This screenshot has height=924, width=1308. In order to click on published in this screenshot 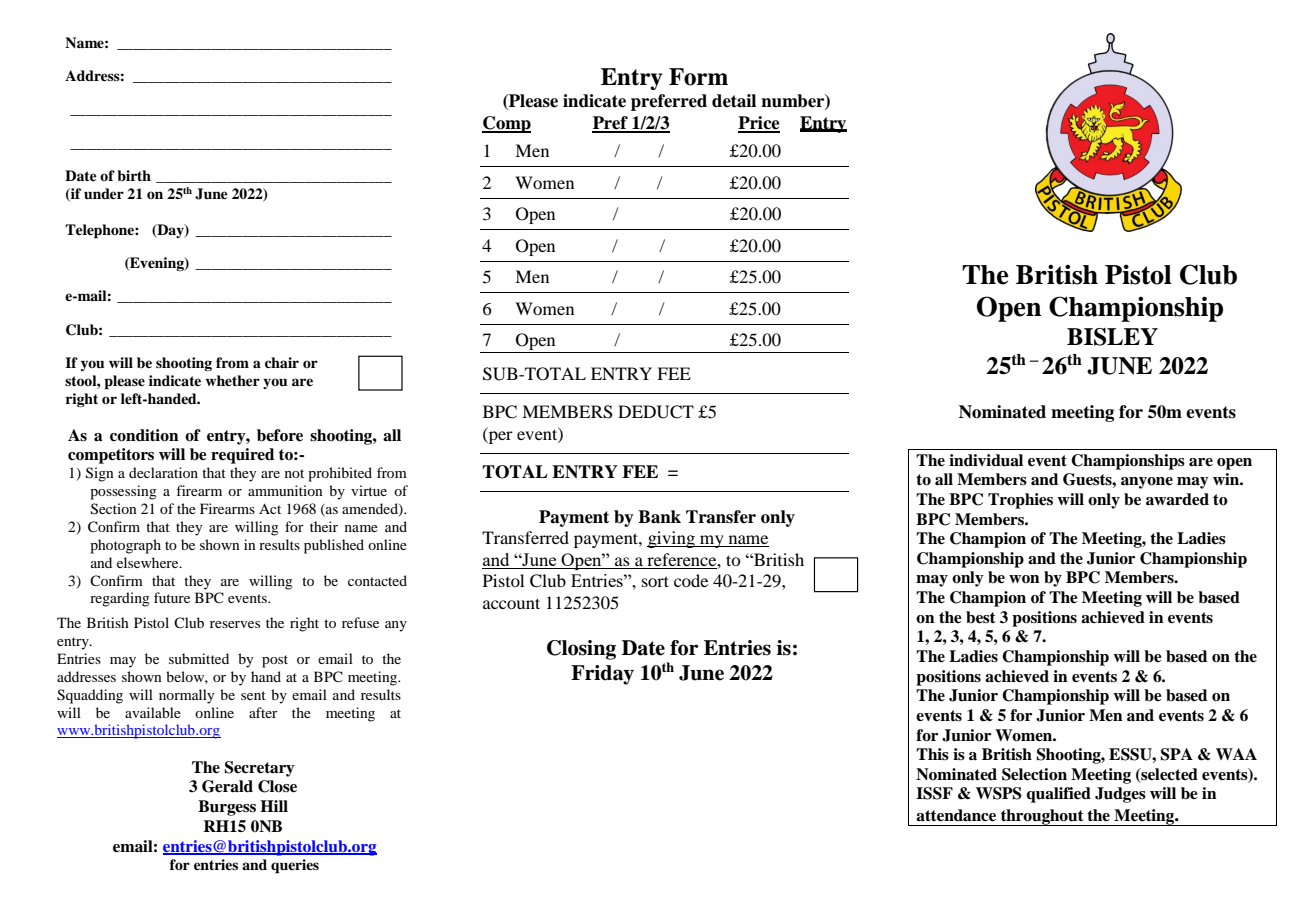, I will do `click(334, 546)`.
